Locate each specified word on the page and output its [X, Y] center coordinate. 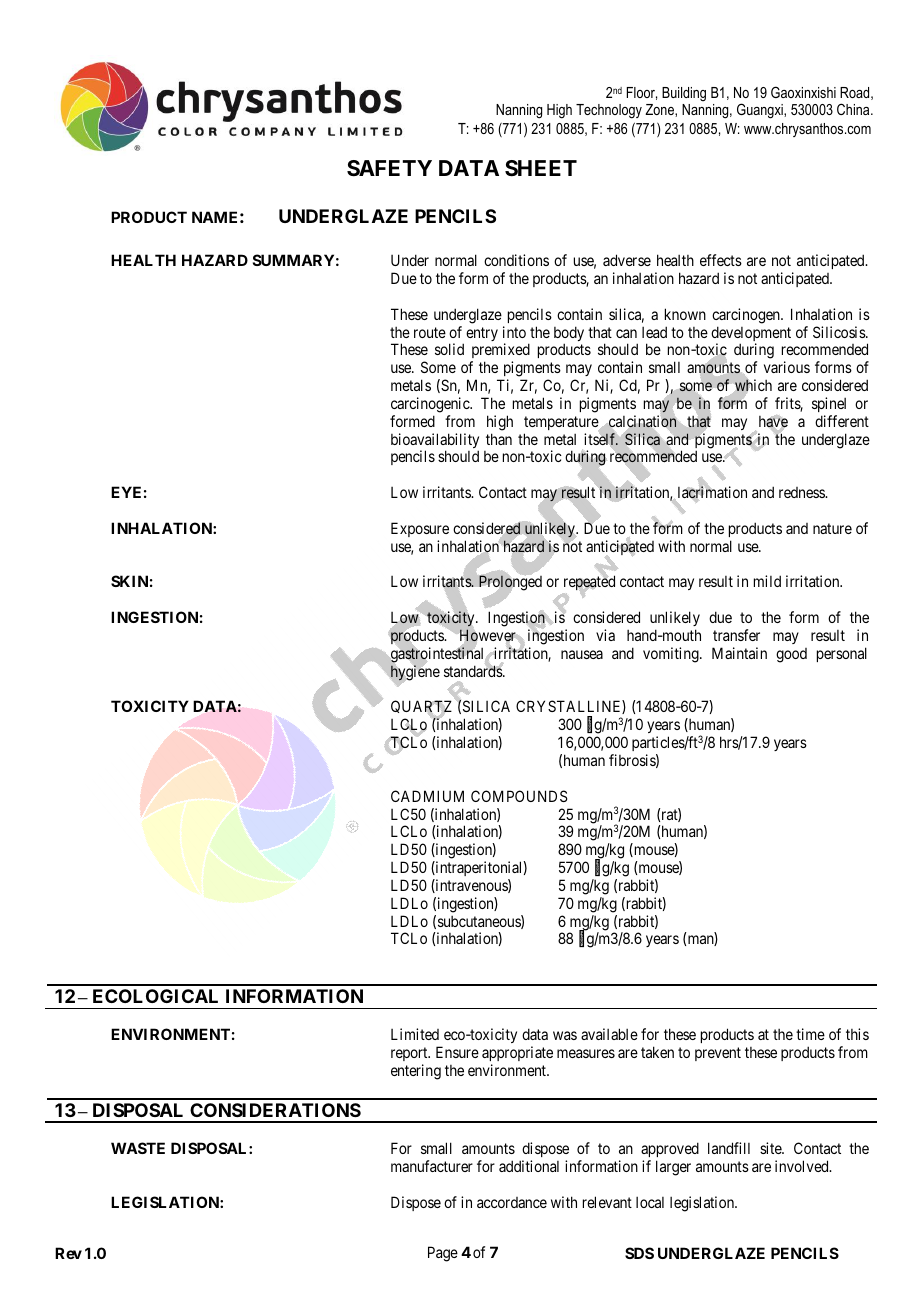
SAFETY [389, 168]
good [791, 655]
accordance [512, 1202]
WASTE [138, 1148]
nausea [582, 654]
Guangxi [761, 111]
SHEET [541, 168]
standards [474, 670]
